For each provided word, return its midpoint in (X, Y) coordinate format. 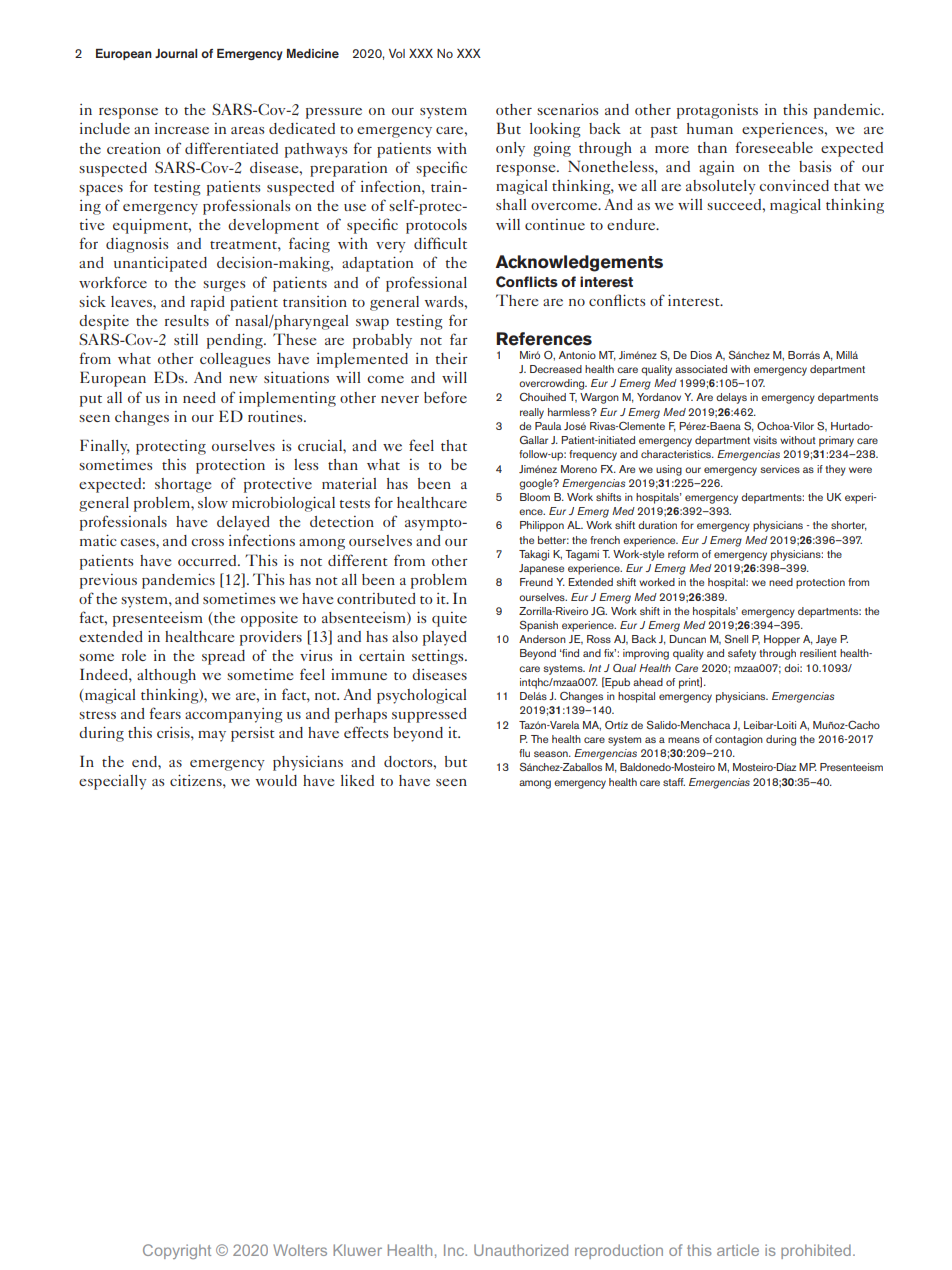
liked (357, 780)
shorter (849, 526)
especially (113, 782)
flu (524, 753)
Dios (701, 355)
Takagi (534, 555)
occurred (208, 560)
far (459, 339)
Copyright (177, 1251)
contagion (739, 740)
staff (674, 782)
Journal (176, 53)
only (510, 149)
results (187, 320)
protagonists (717, 111)
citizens (197, 780)
